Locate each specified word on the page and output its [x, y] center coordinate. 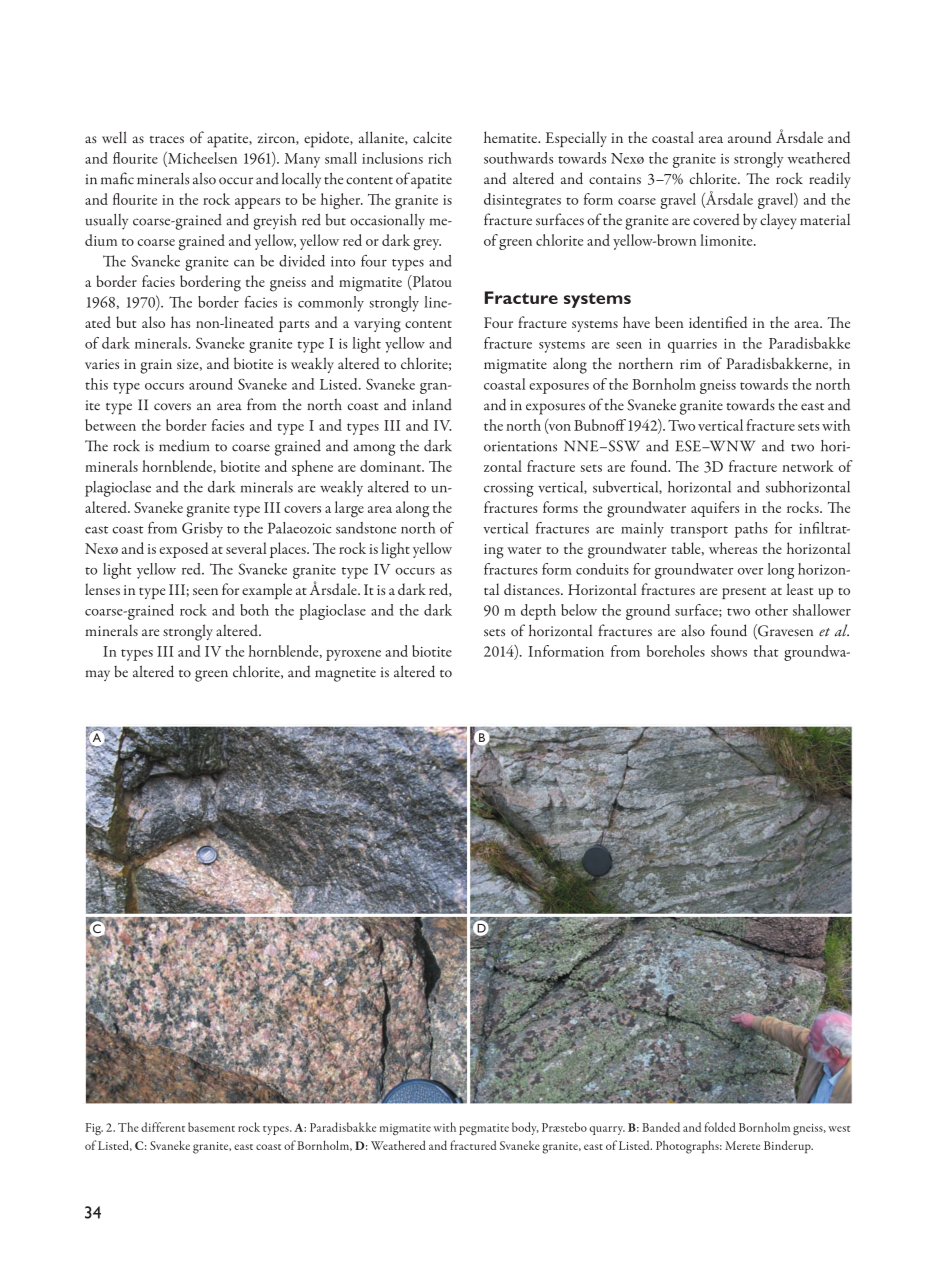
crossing [509, 489]
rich [440, 158]
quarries [692, 345]
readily [830, 180]
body [525, 1128]
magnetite [345, 674]
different [163, 1127]
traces [167, 140]
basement [211, 1127]
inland [432, 404]
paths [751, 530]
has [180, 322]
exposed [183, 550]
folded [720, 1127]
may [98, 675]
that [766, 651]
